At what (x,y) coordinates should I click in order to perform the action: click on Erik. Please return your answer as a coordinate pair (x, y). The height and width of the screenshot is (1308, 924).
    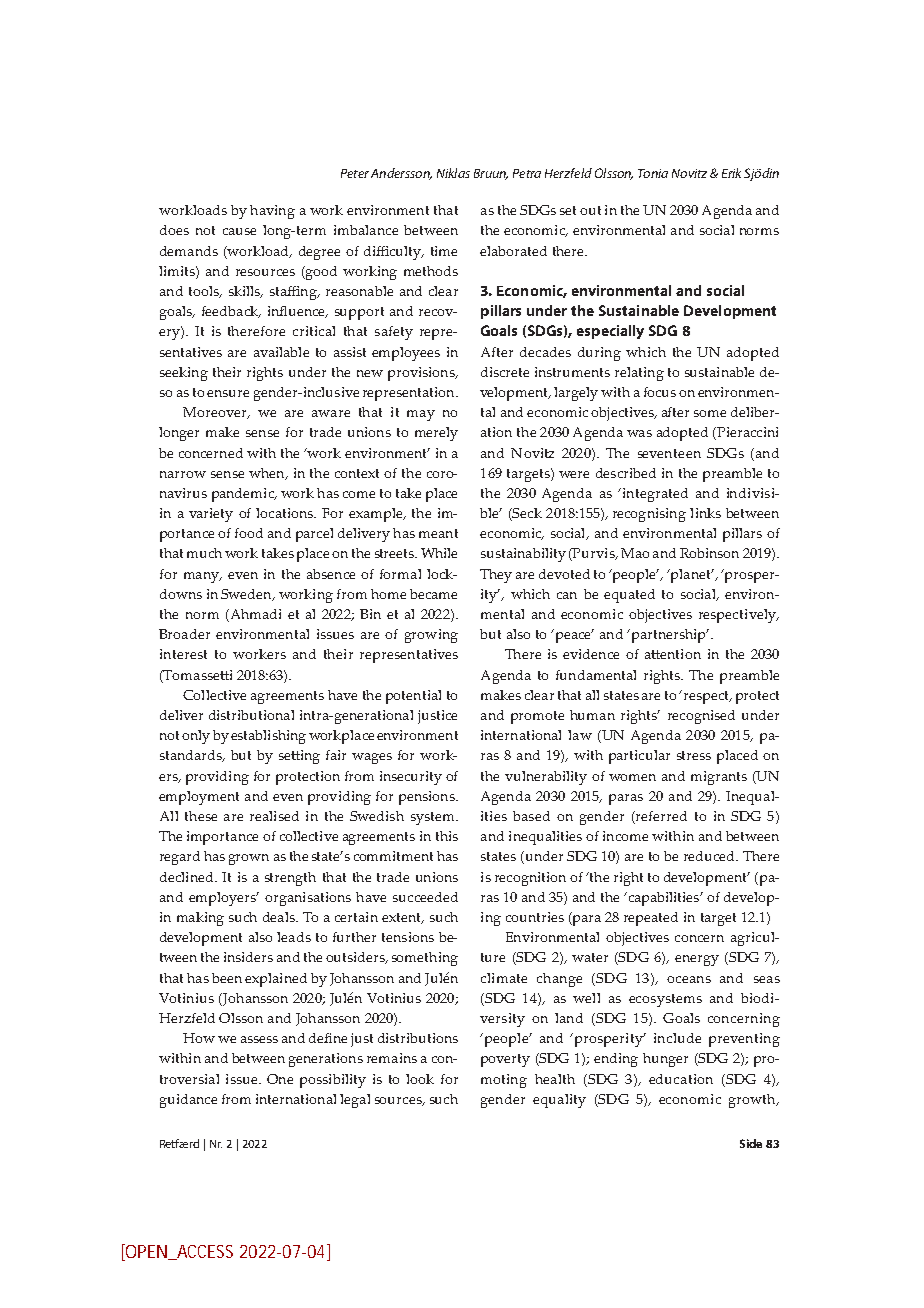
    Looking at the image, I should click on (731, 173).
